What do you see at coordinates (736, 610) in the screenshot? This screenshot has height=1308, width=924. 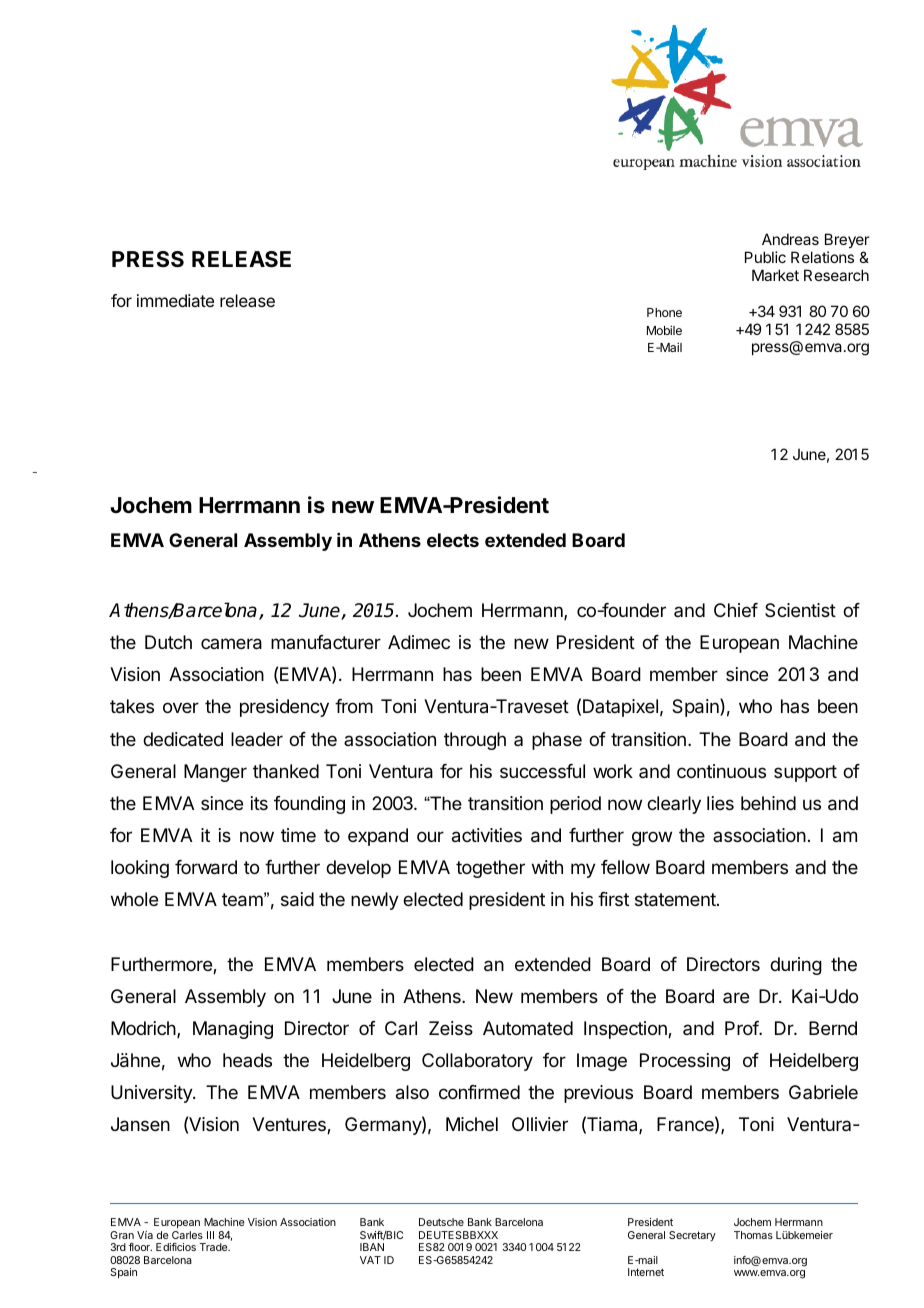 I see `Chief` at bounding box center [736, 610].
